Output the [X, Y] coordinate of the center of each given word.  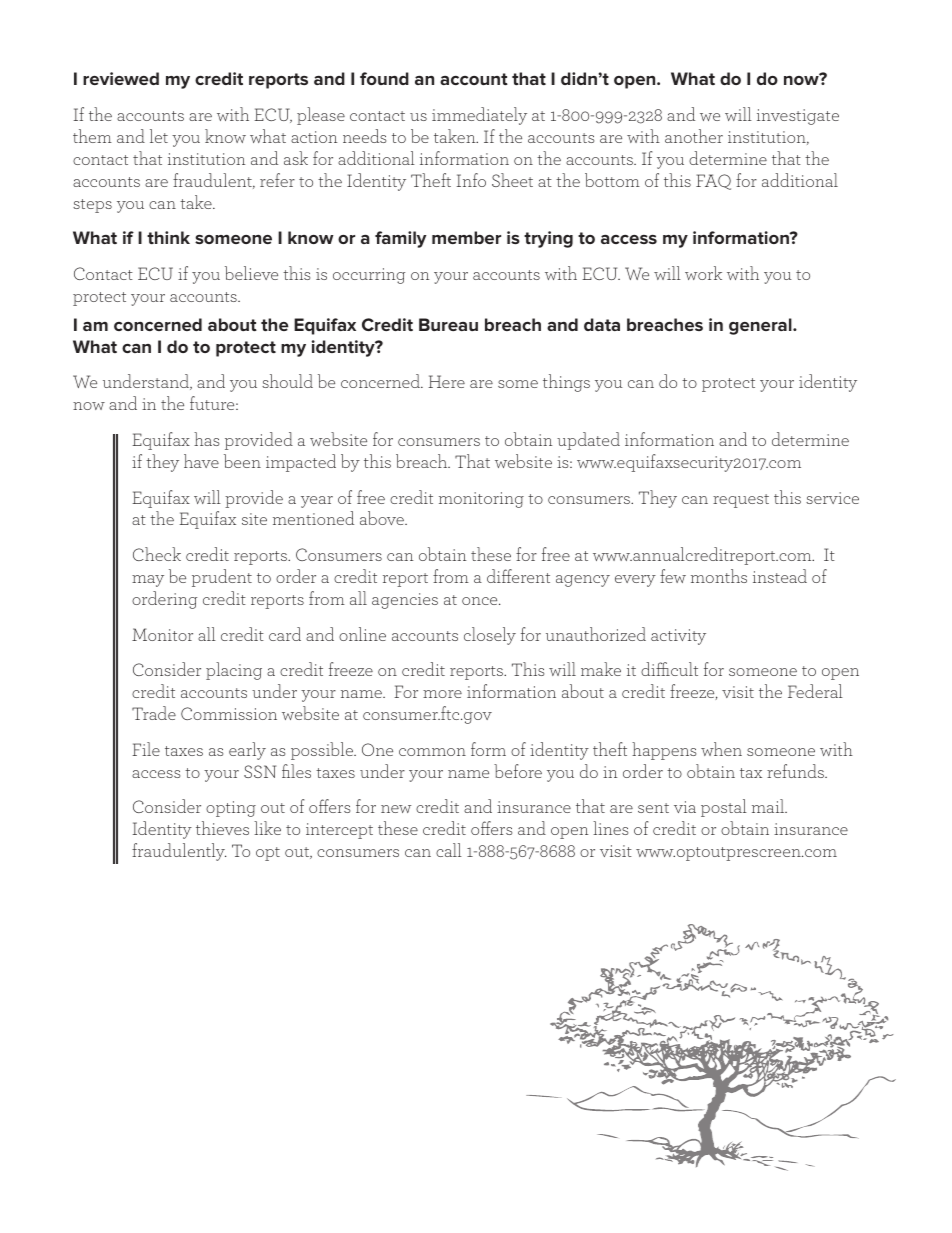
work [703, 273]
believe [251, 273]
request [741, 501]
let [159, 136]
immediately [479, 116]
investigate [798, 117]
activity [678, 637]
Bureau [448, 324]
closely [490, 636]
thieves [222, 828]
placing [234, 671]
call [449, 850]
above [383, 518]
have [201, 461]
